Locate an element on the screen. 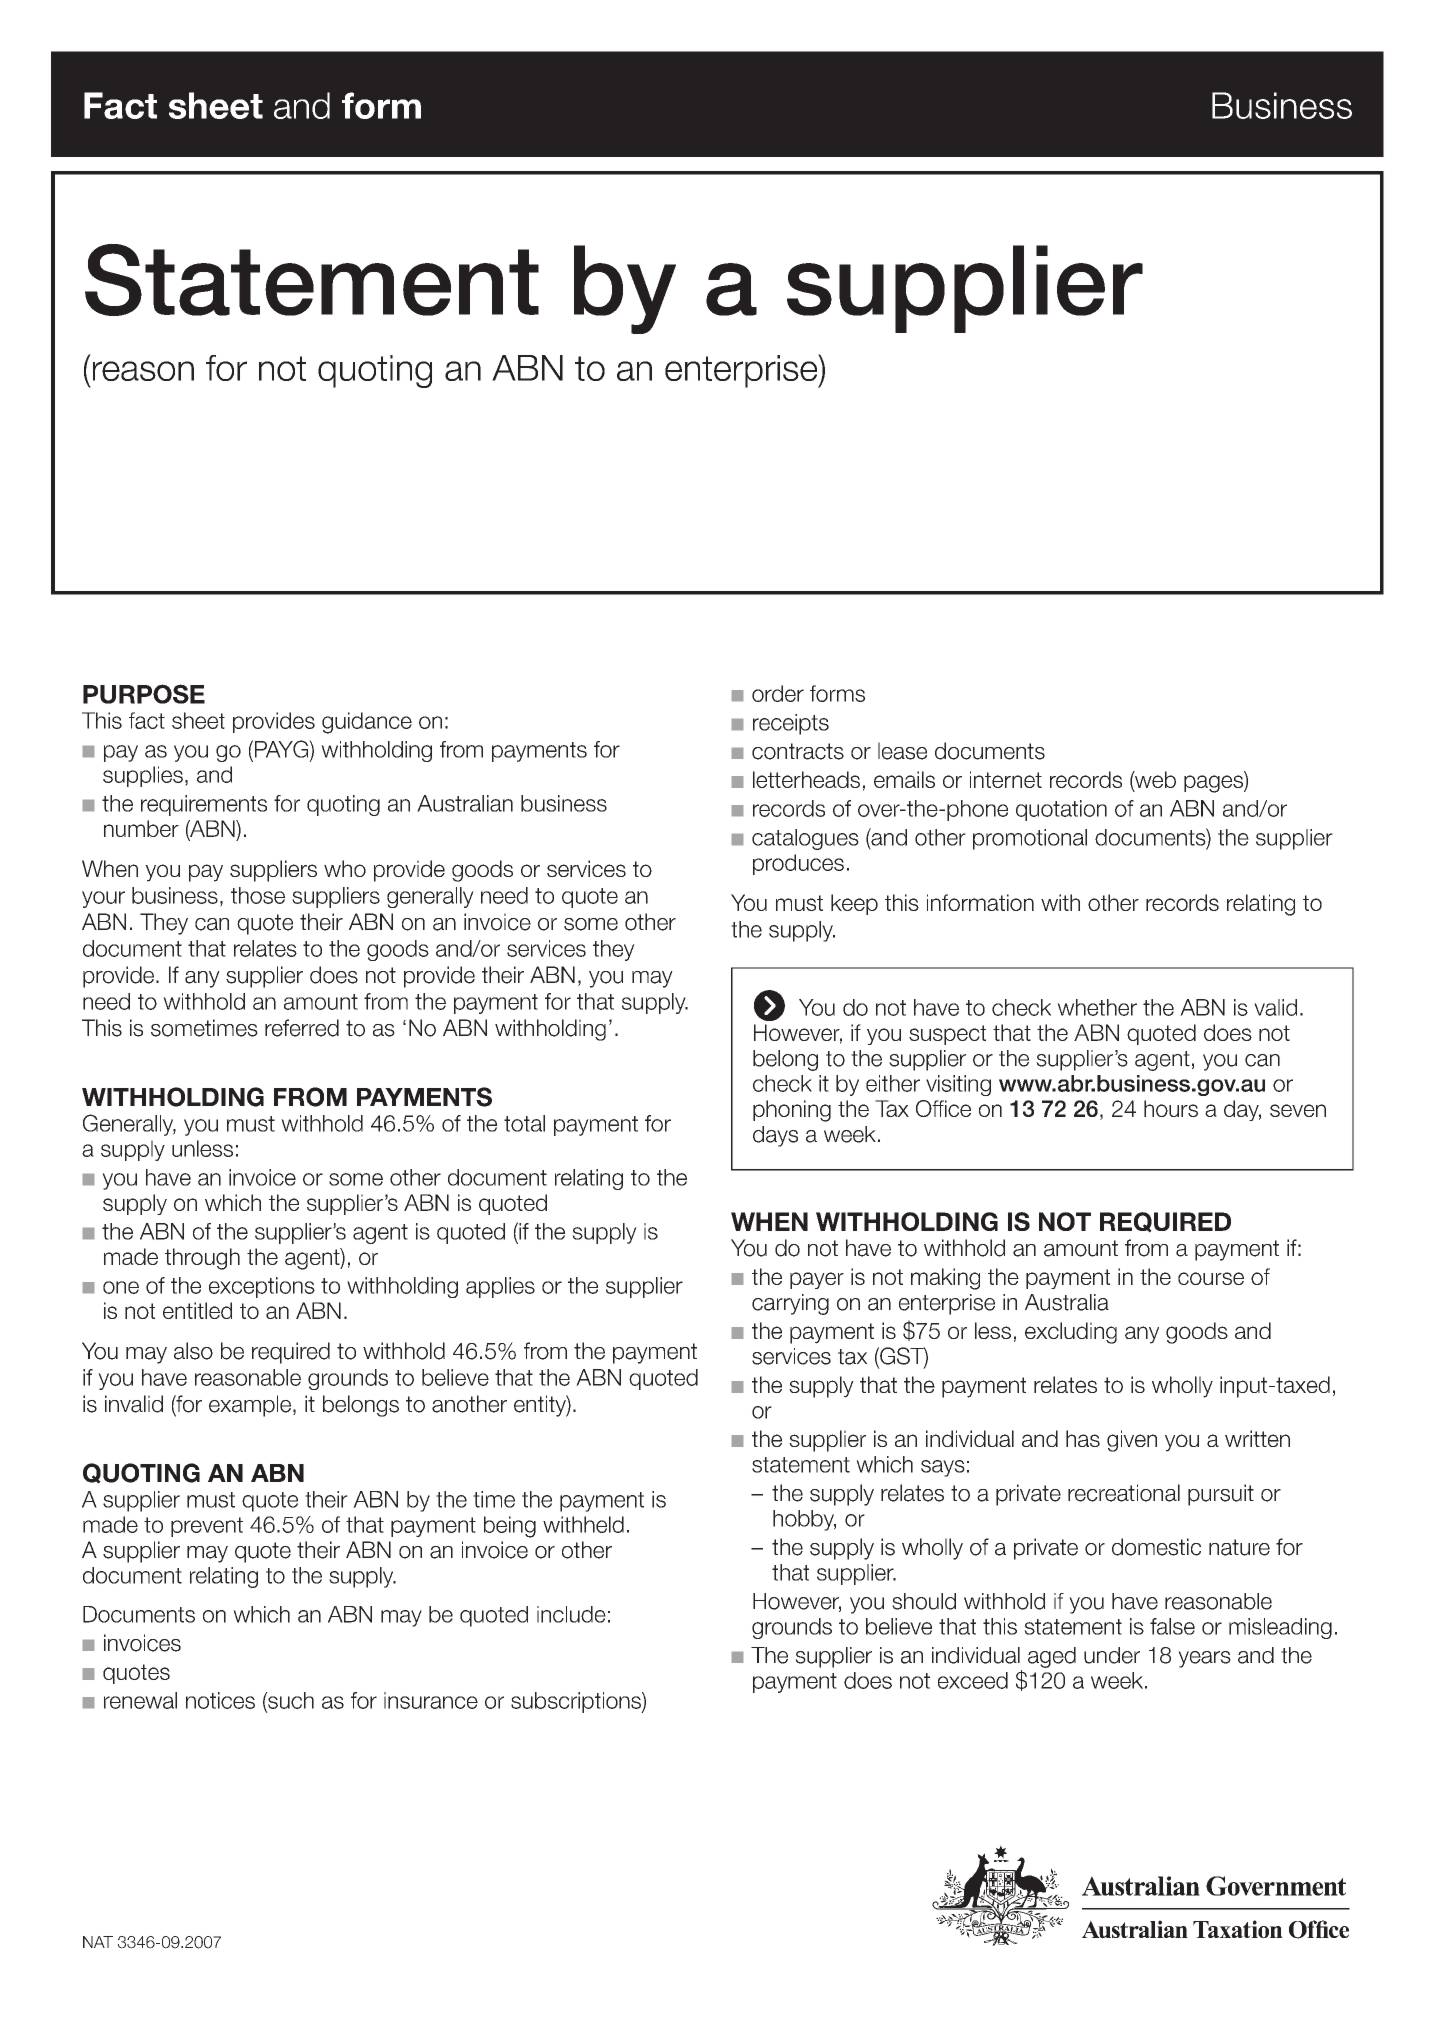  days is located at coordinates (775, 1136).
